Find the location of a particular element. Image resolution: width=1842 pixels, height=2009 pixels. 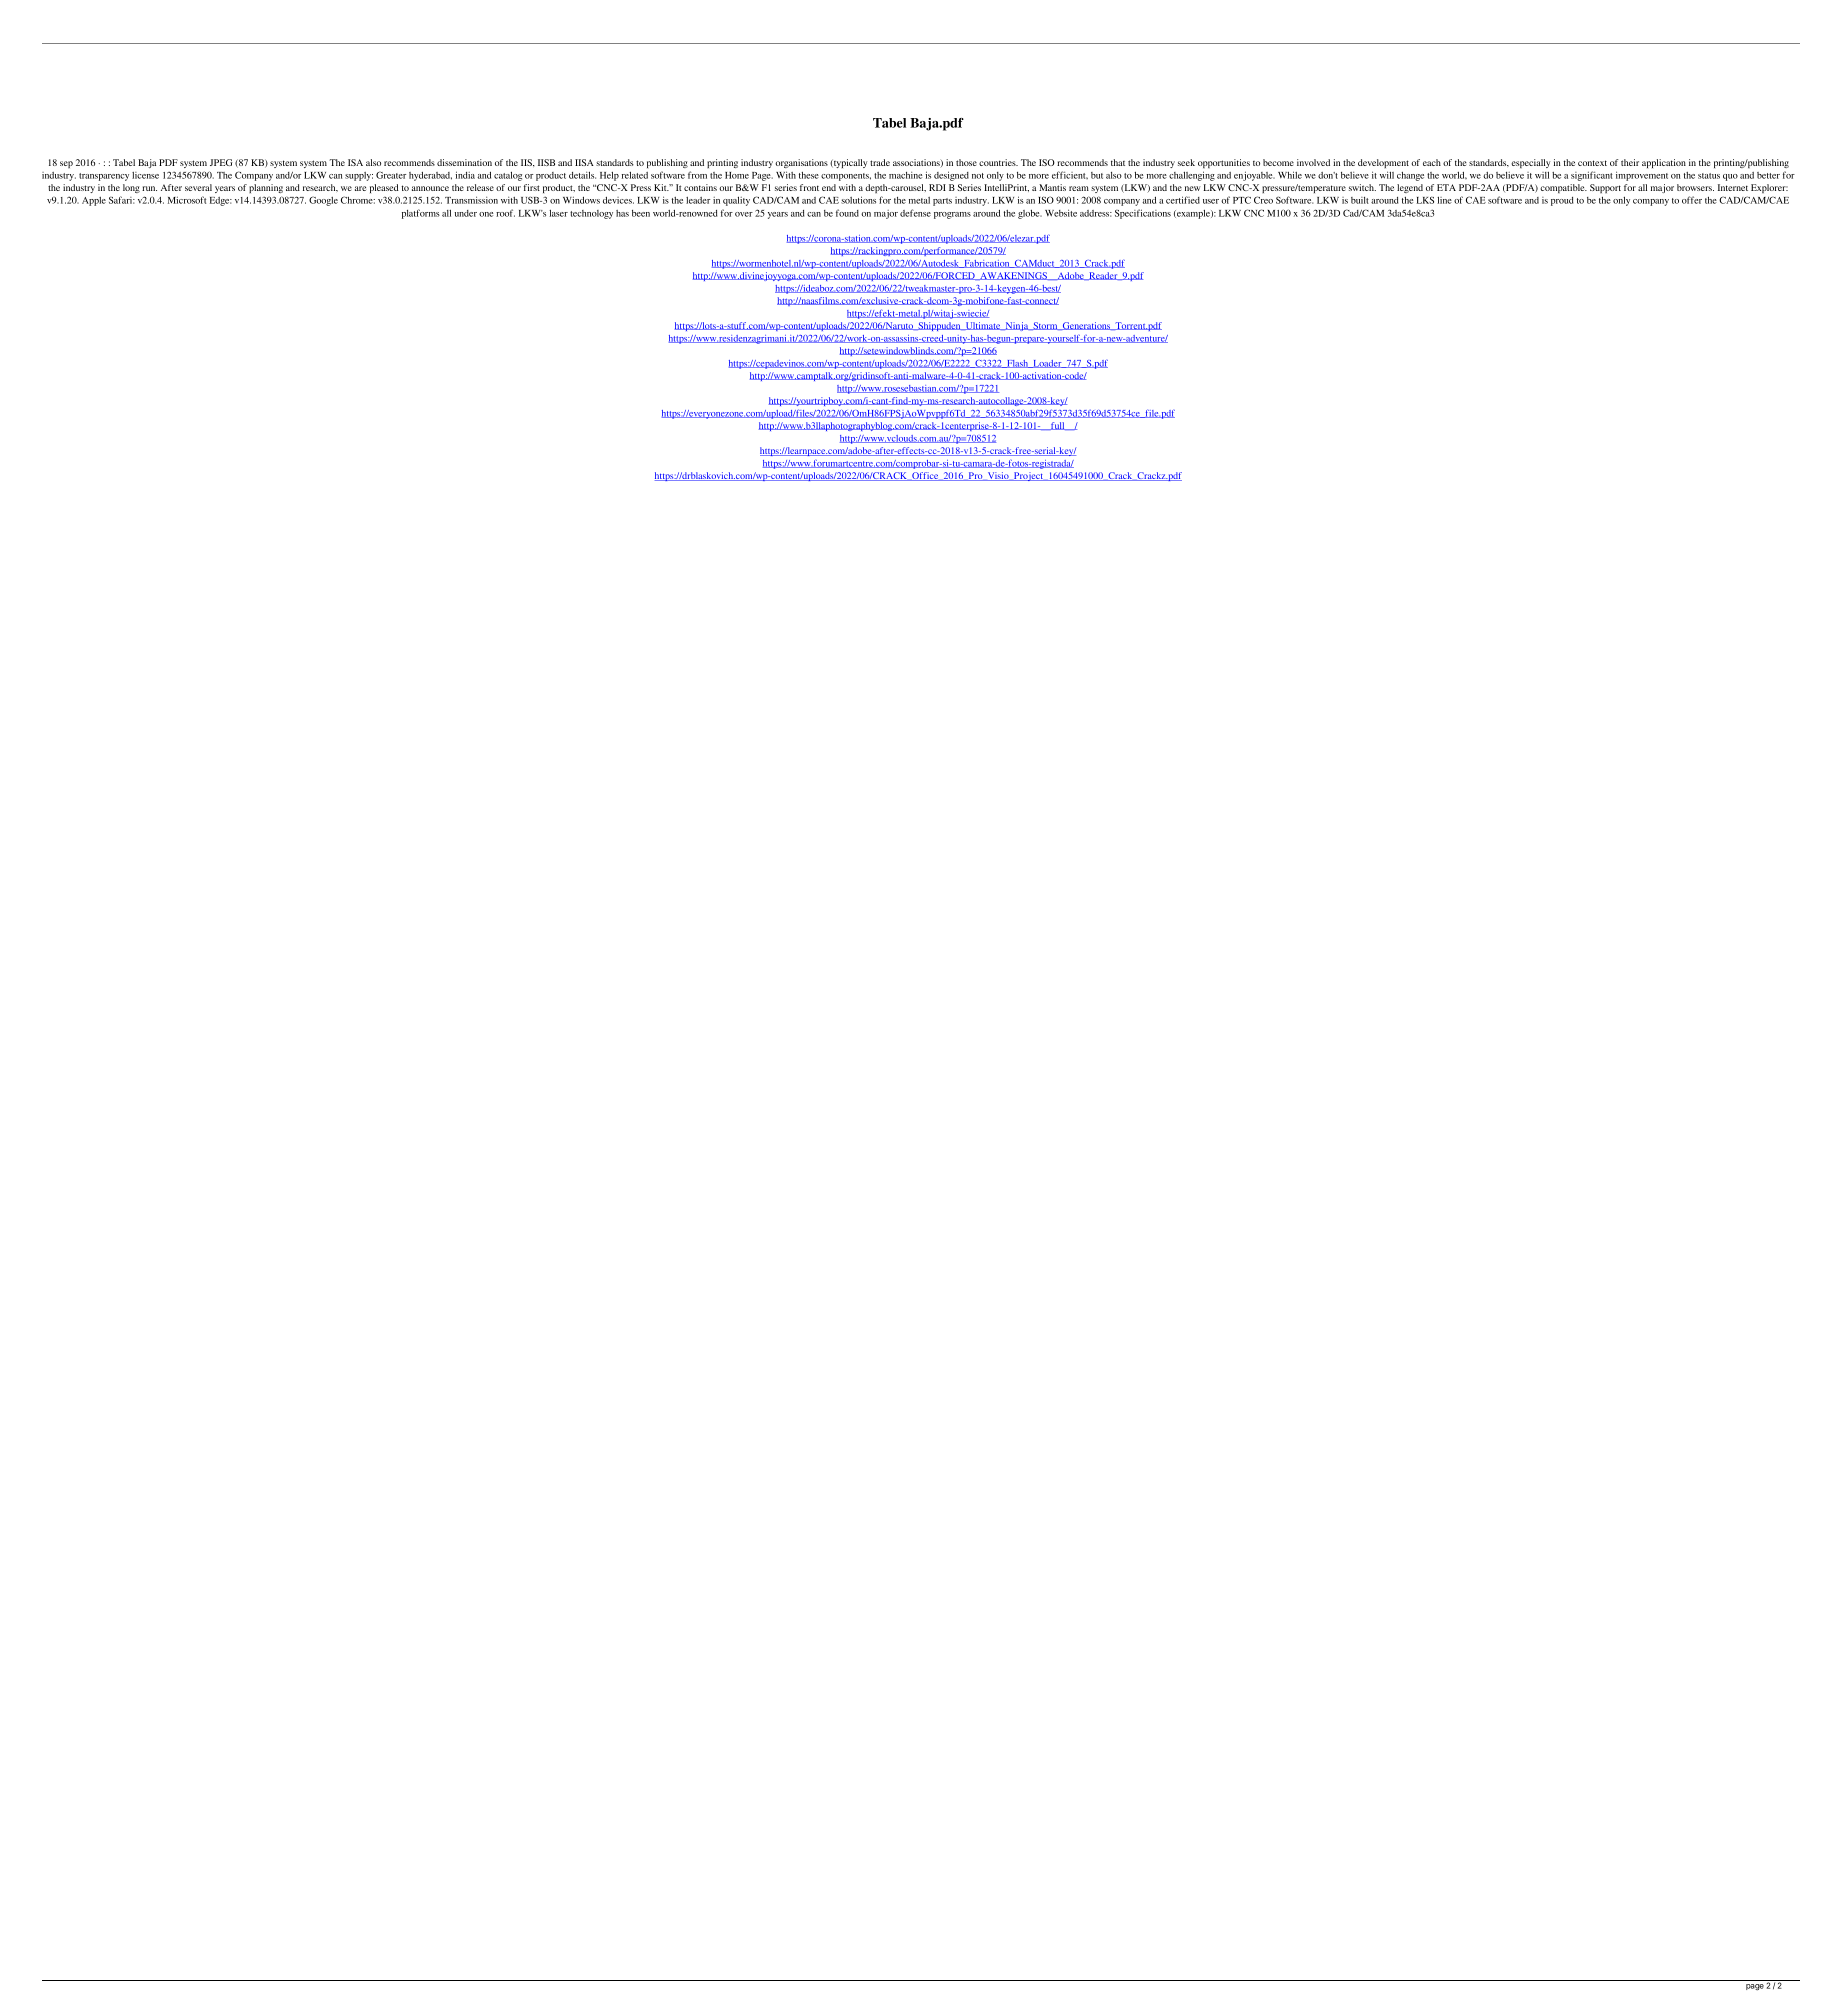

solutions is located at coordinates (858, 200).
